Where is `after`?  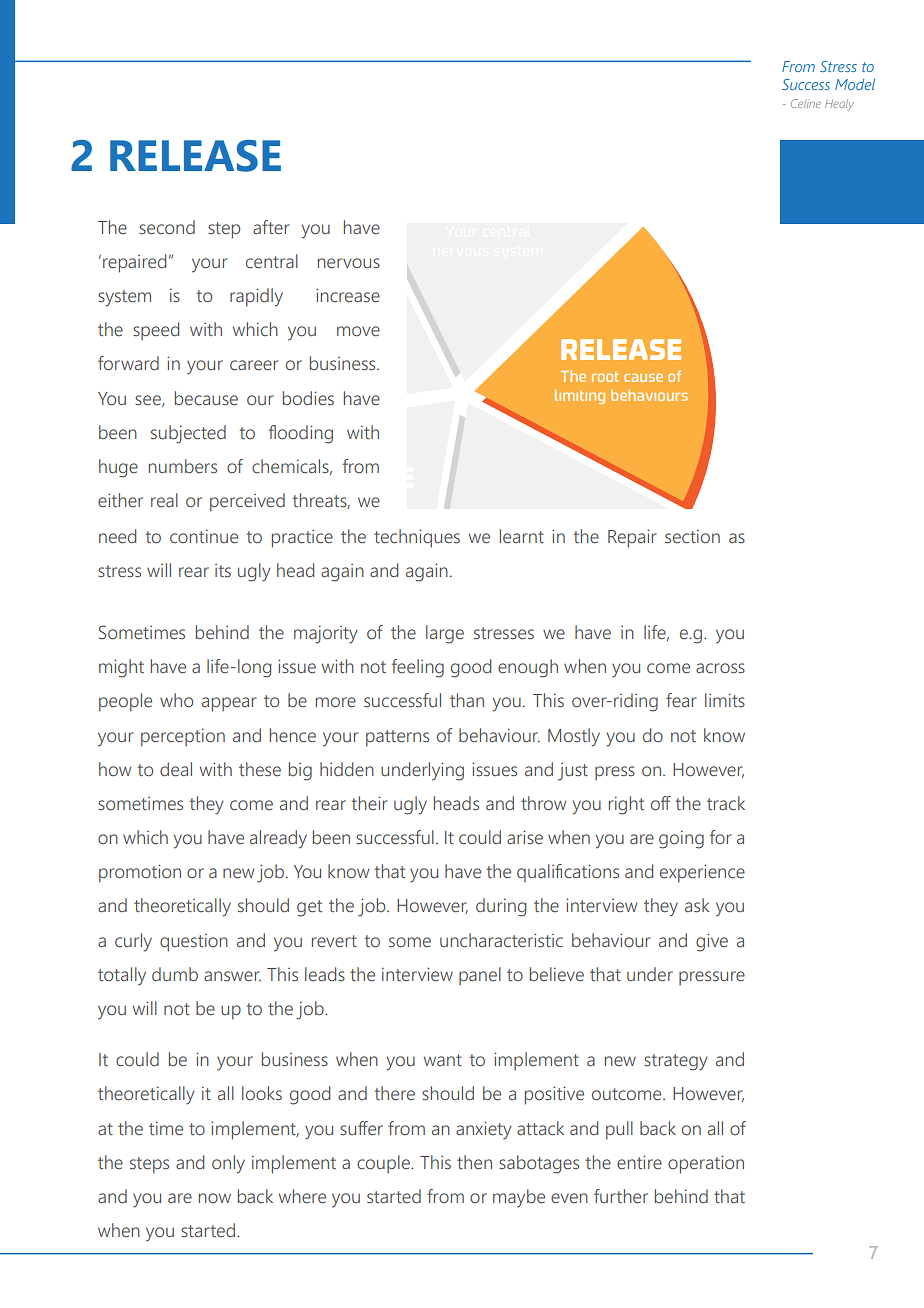
after is located at coordinates (271, 227).
